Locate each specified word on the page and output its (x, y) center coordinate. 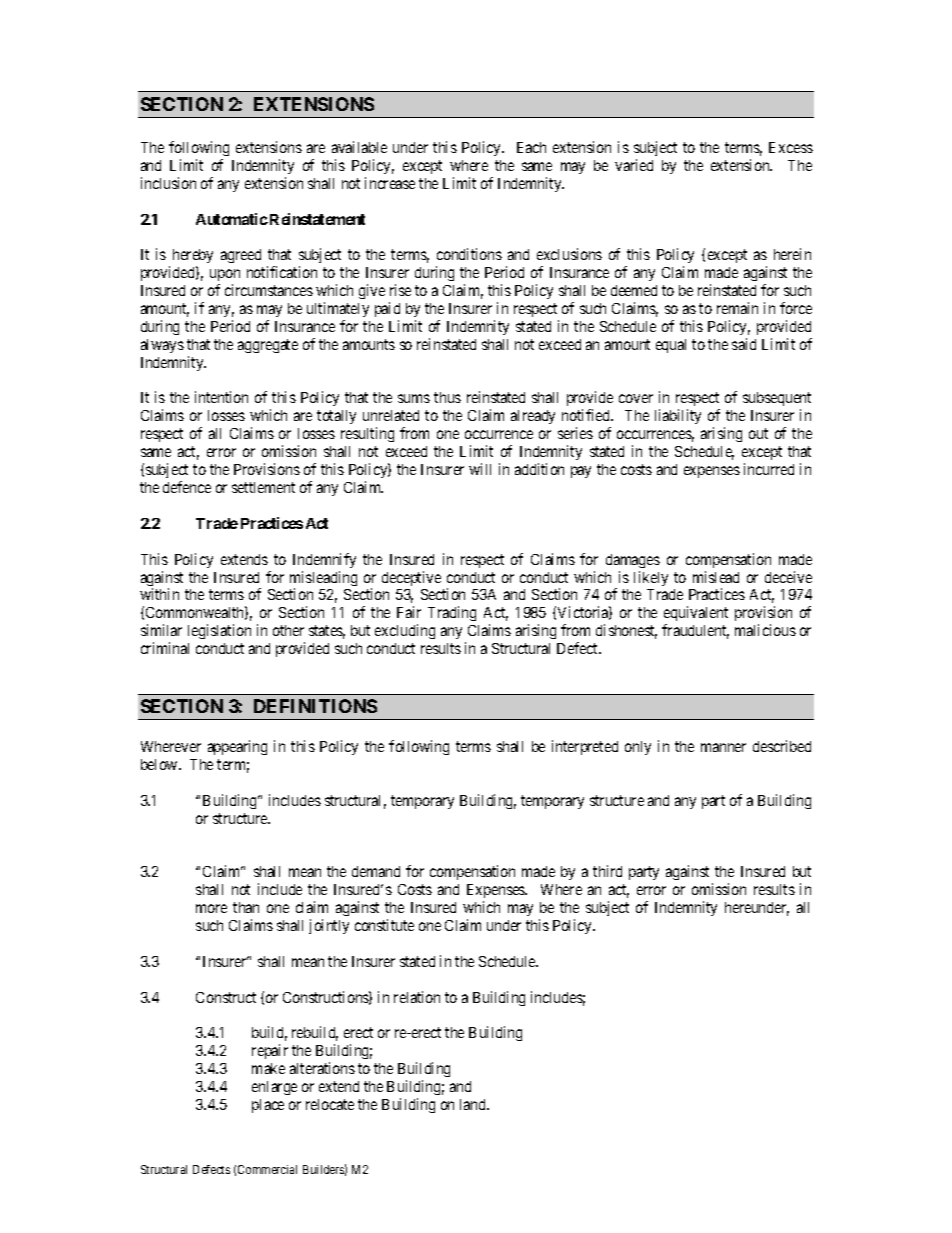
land (474, 1104)
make (268, 1068)
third (607, 871)
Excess (791, 147)
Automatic (232, 219)
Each (531, 147)
